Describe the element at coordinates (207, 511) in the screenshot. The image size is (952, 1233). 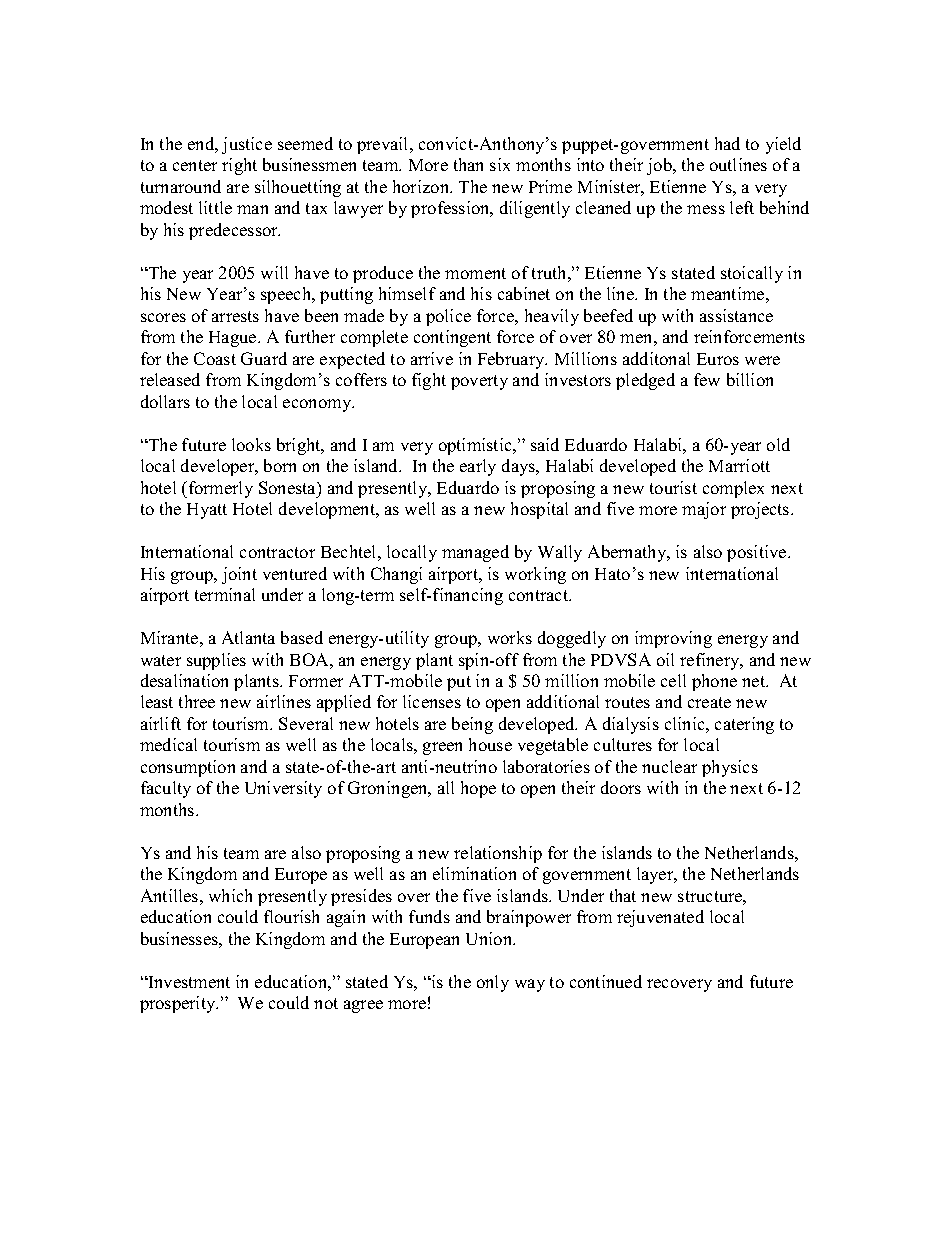
I see `Hyatt` at that location.
